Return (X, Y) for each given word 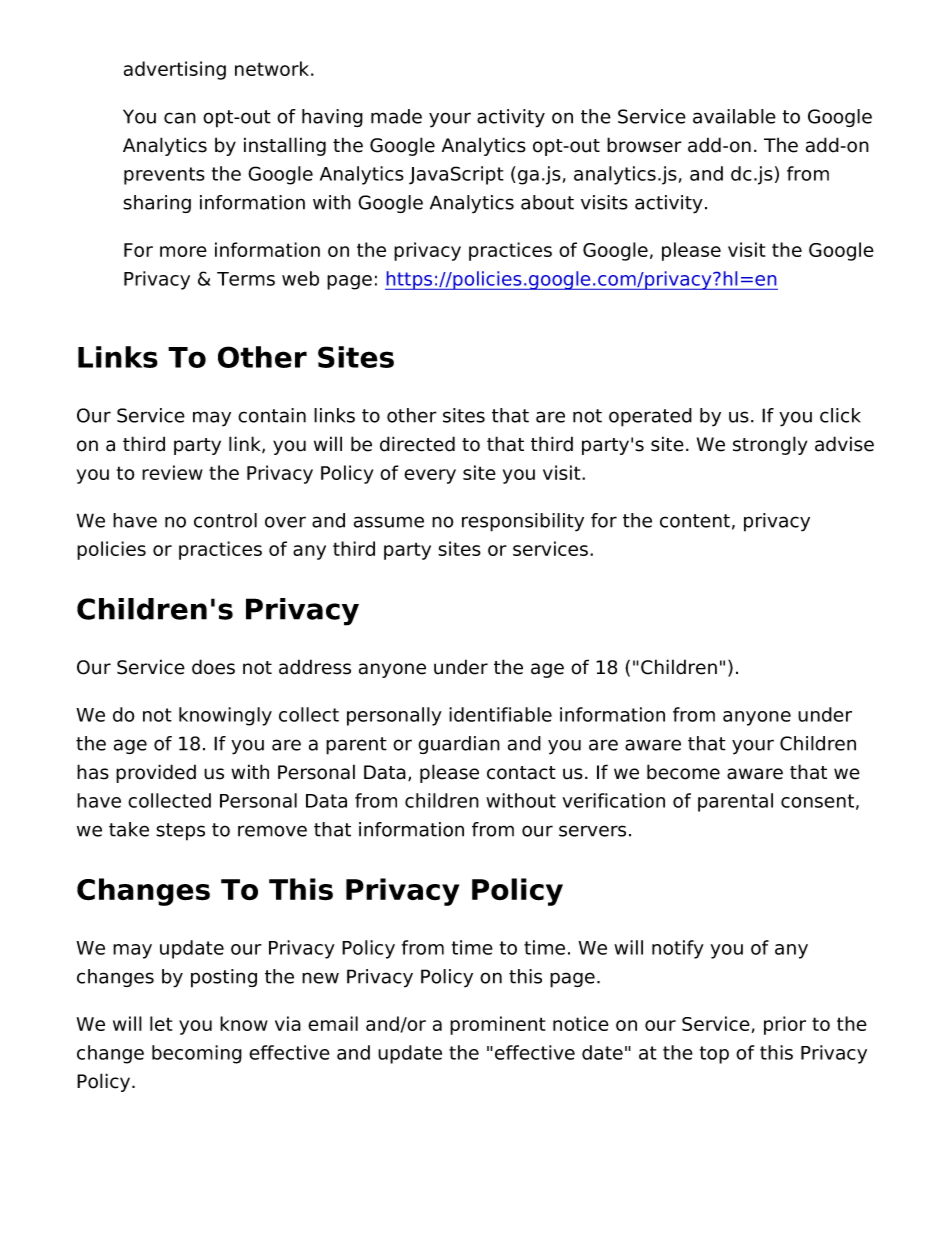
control (225, 520)
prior (785, 1025)
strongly (770, 445)
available (734, 116)
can (180, 118)
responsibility (523, 522)
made (396, 116)
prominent (497, 1025)
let (161, 1023)
